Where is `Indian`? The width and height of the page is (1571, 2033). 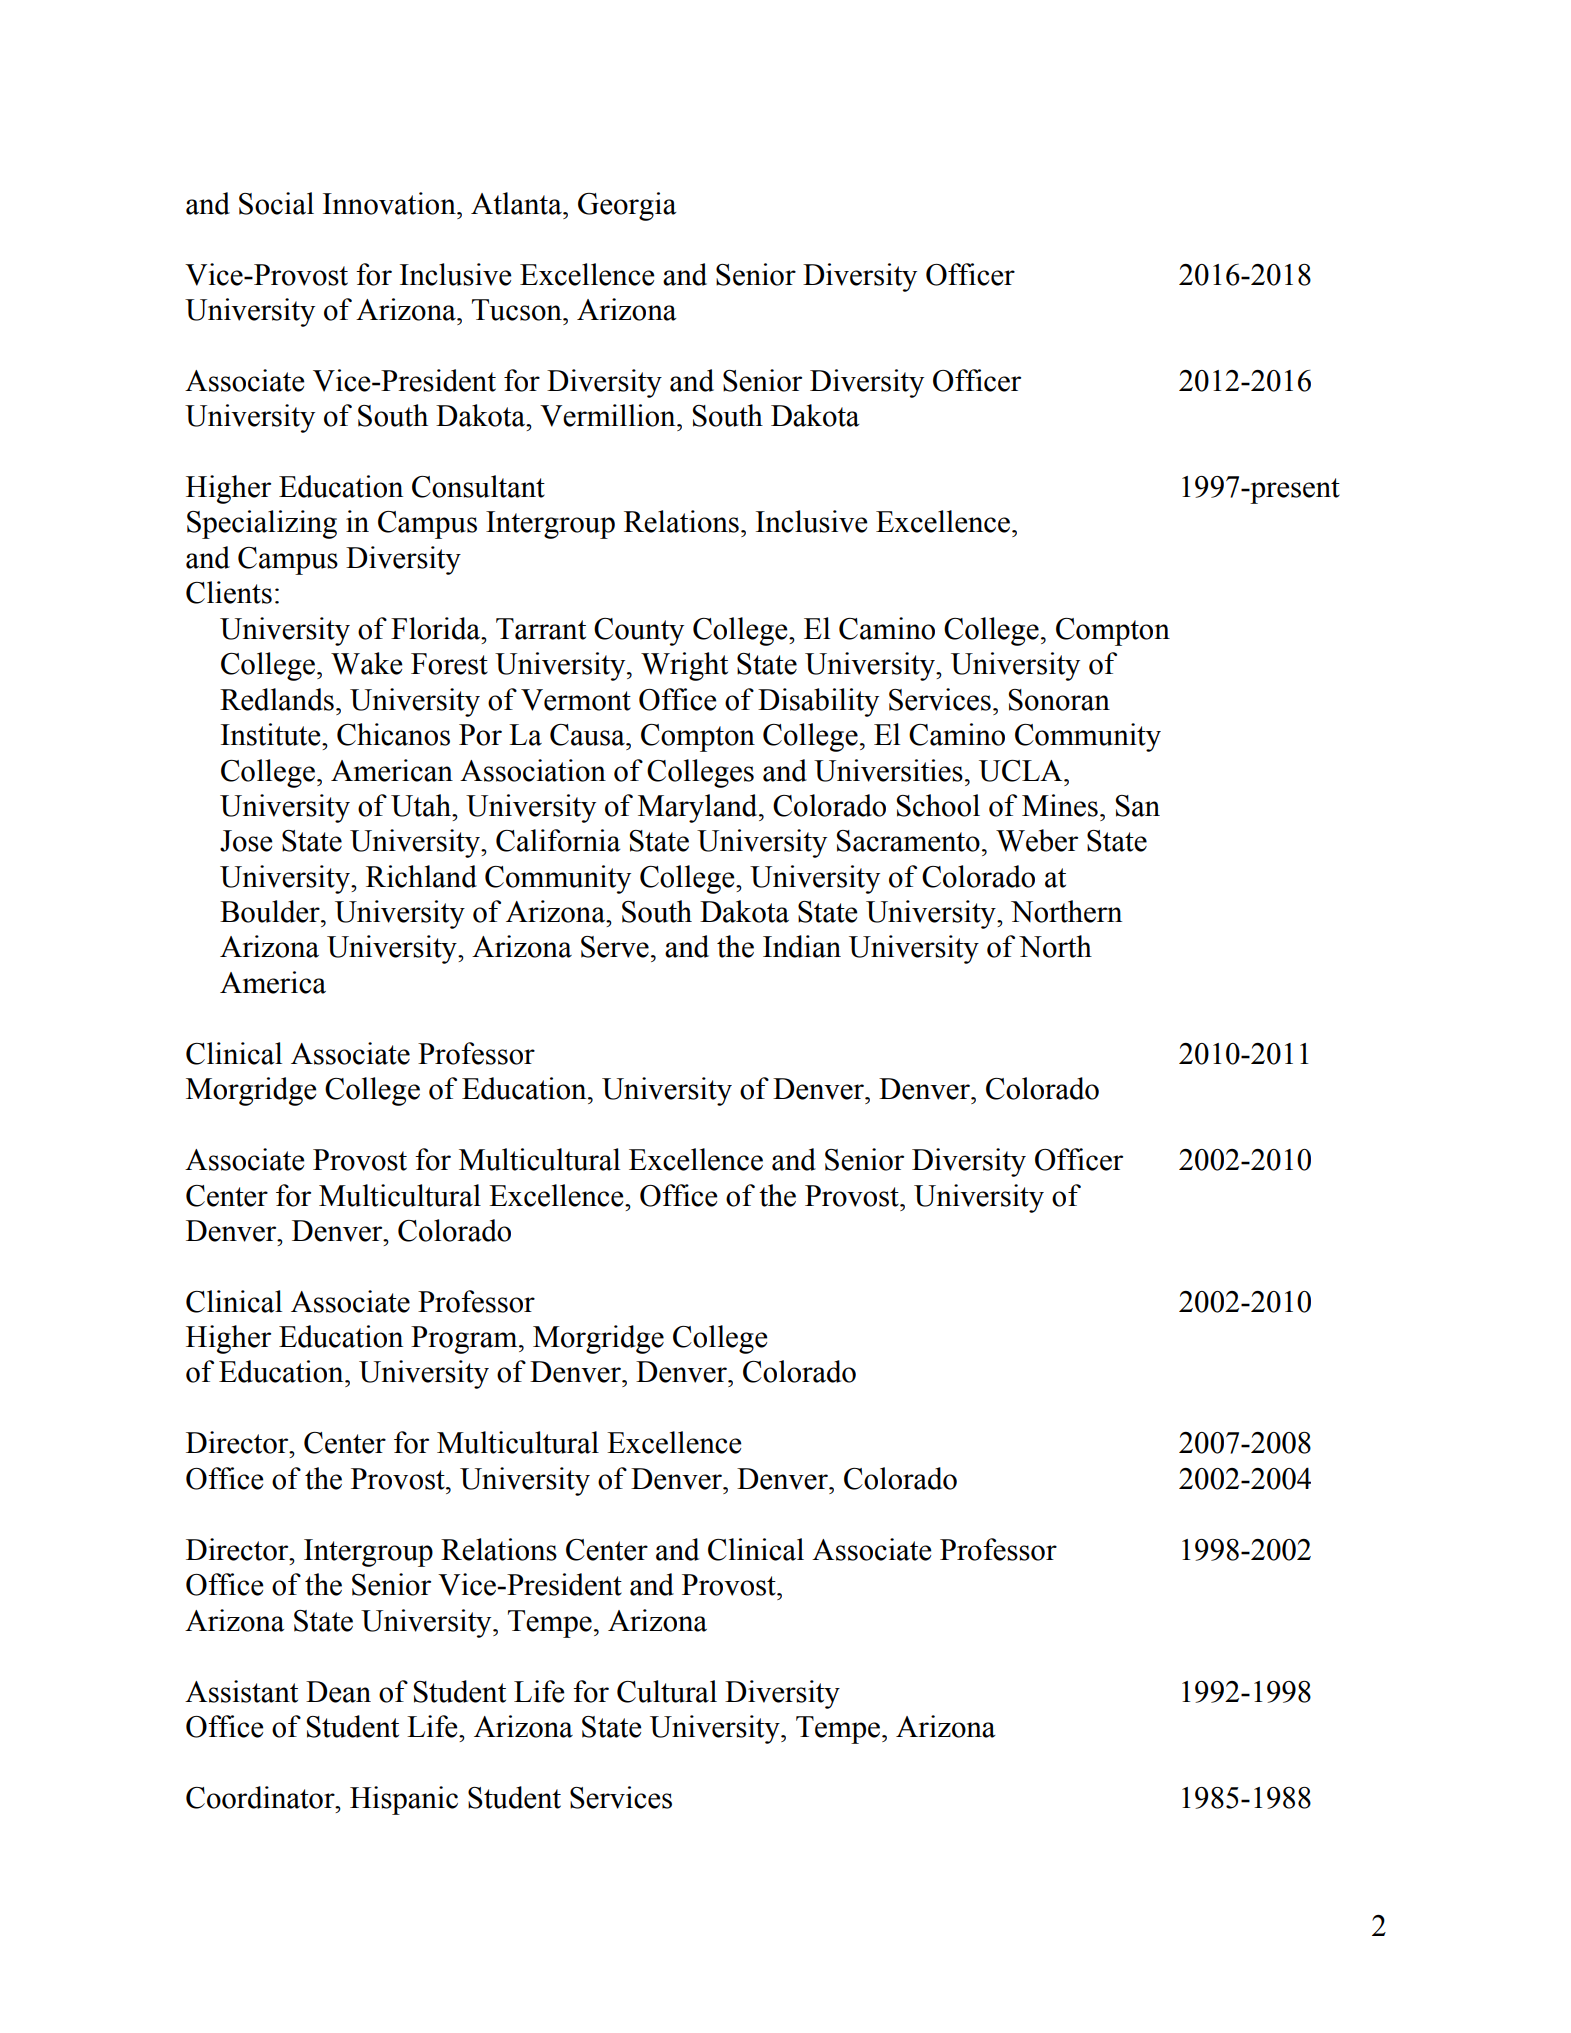 Indian is located at coordinates (802, 946).
